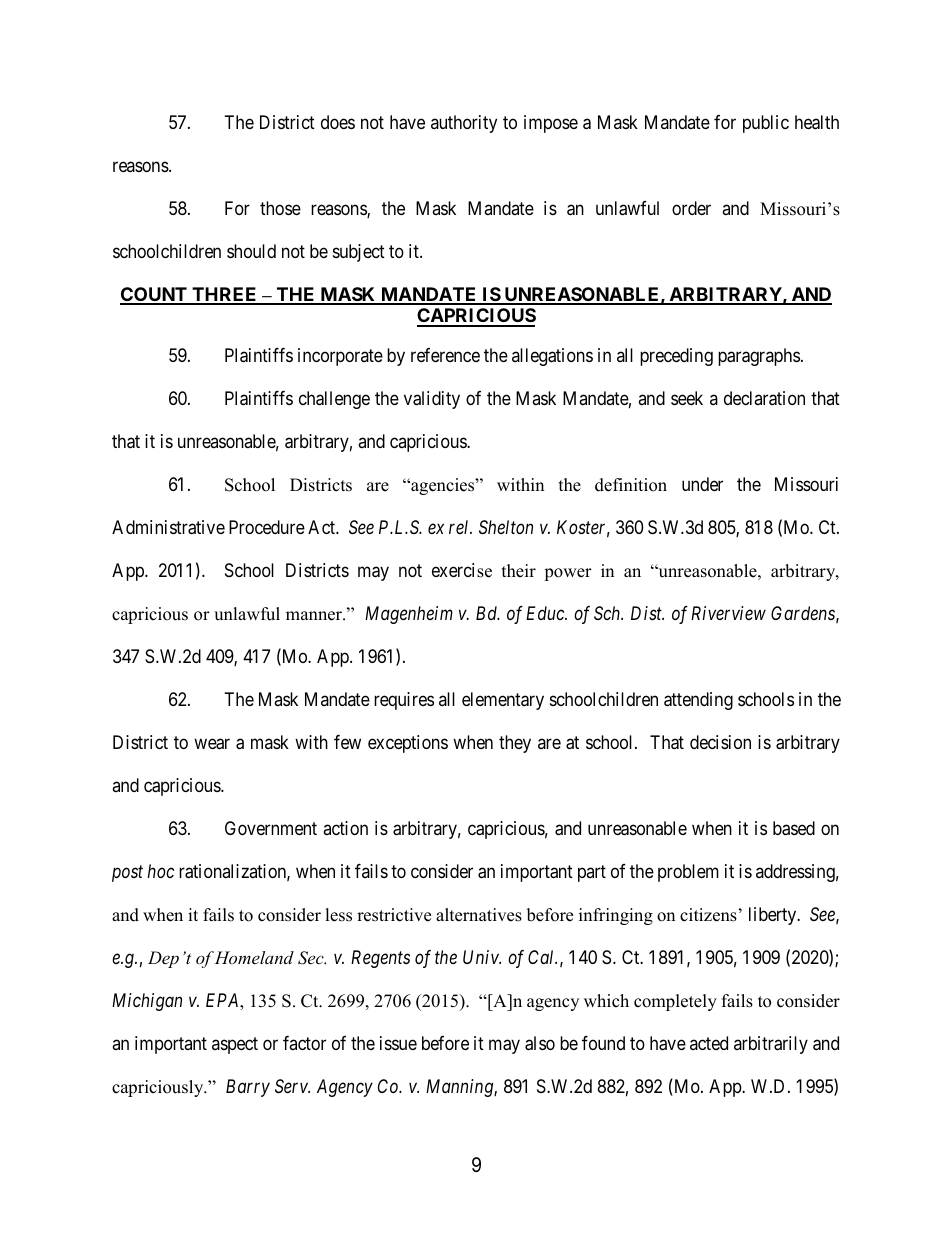 The image size is (952, 1233). What do you see at coordinates (445, 355) in the screenshot?
I see `reference` at bounding box center [445, 355].
